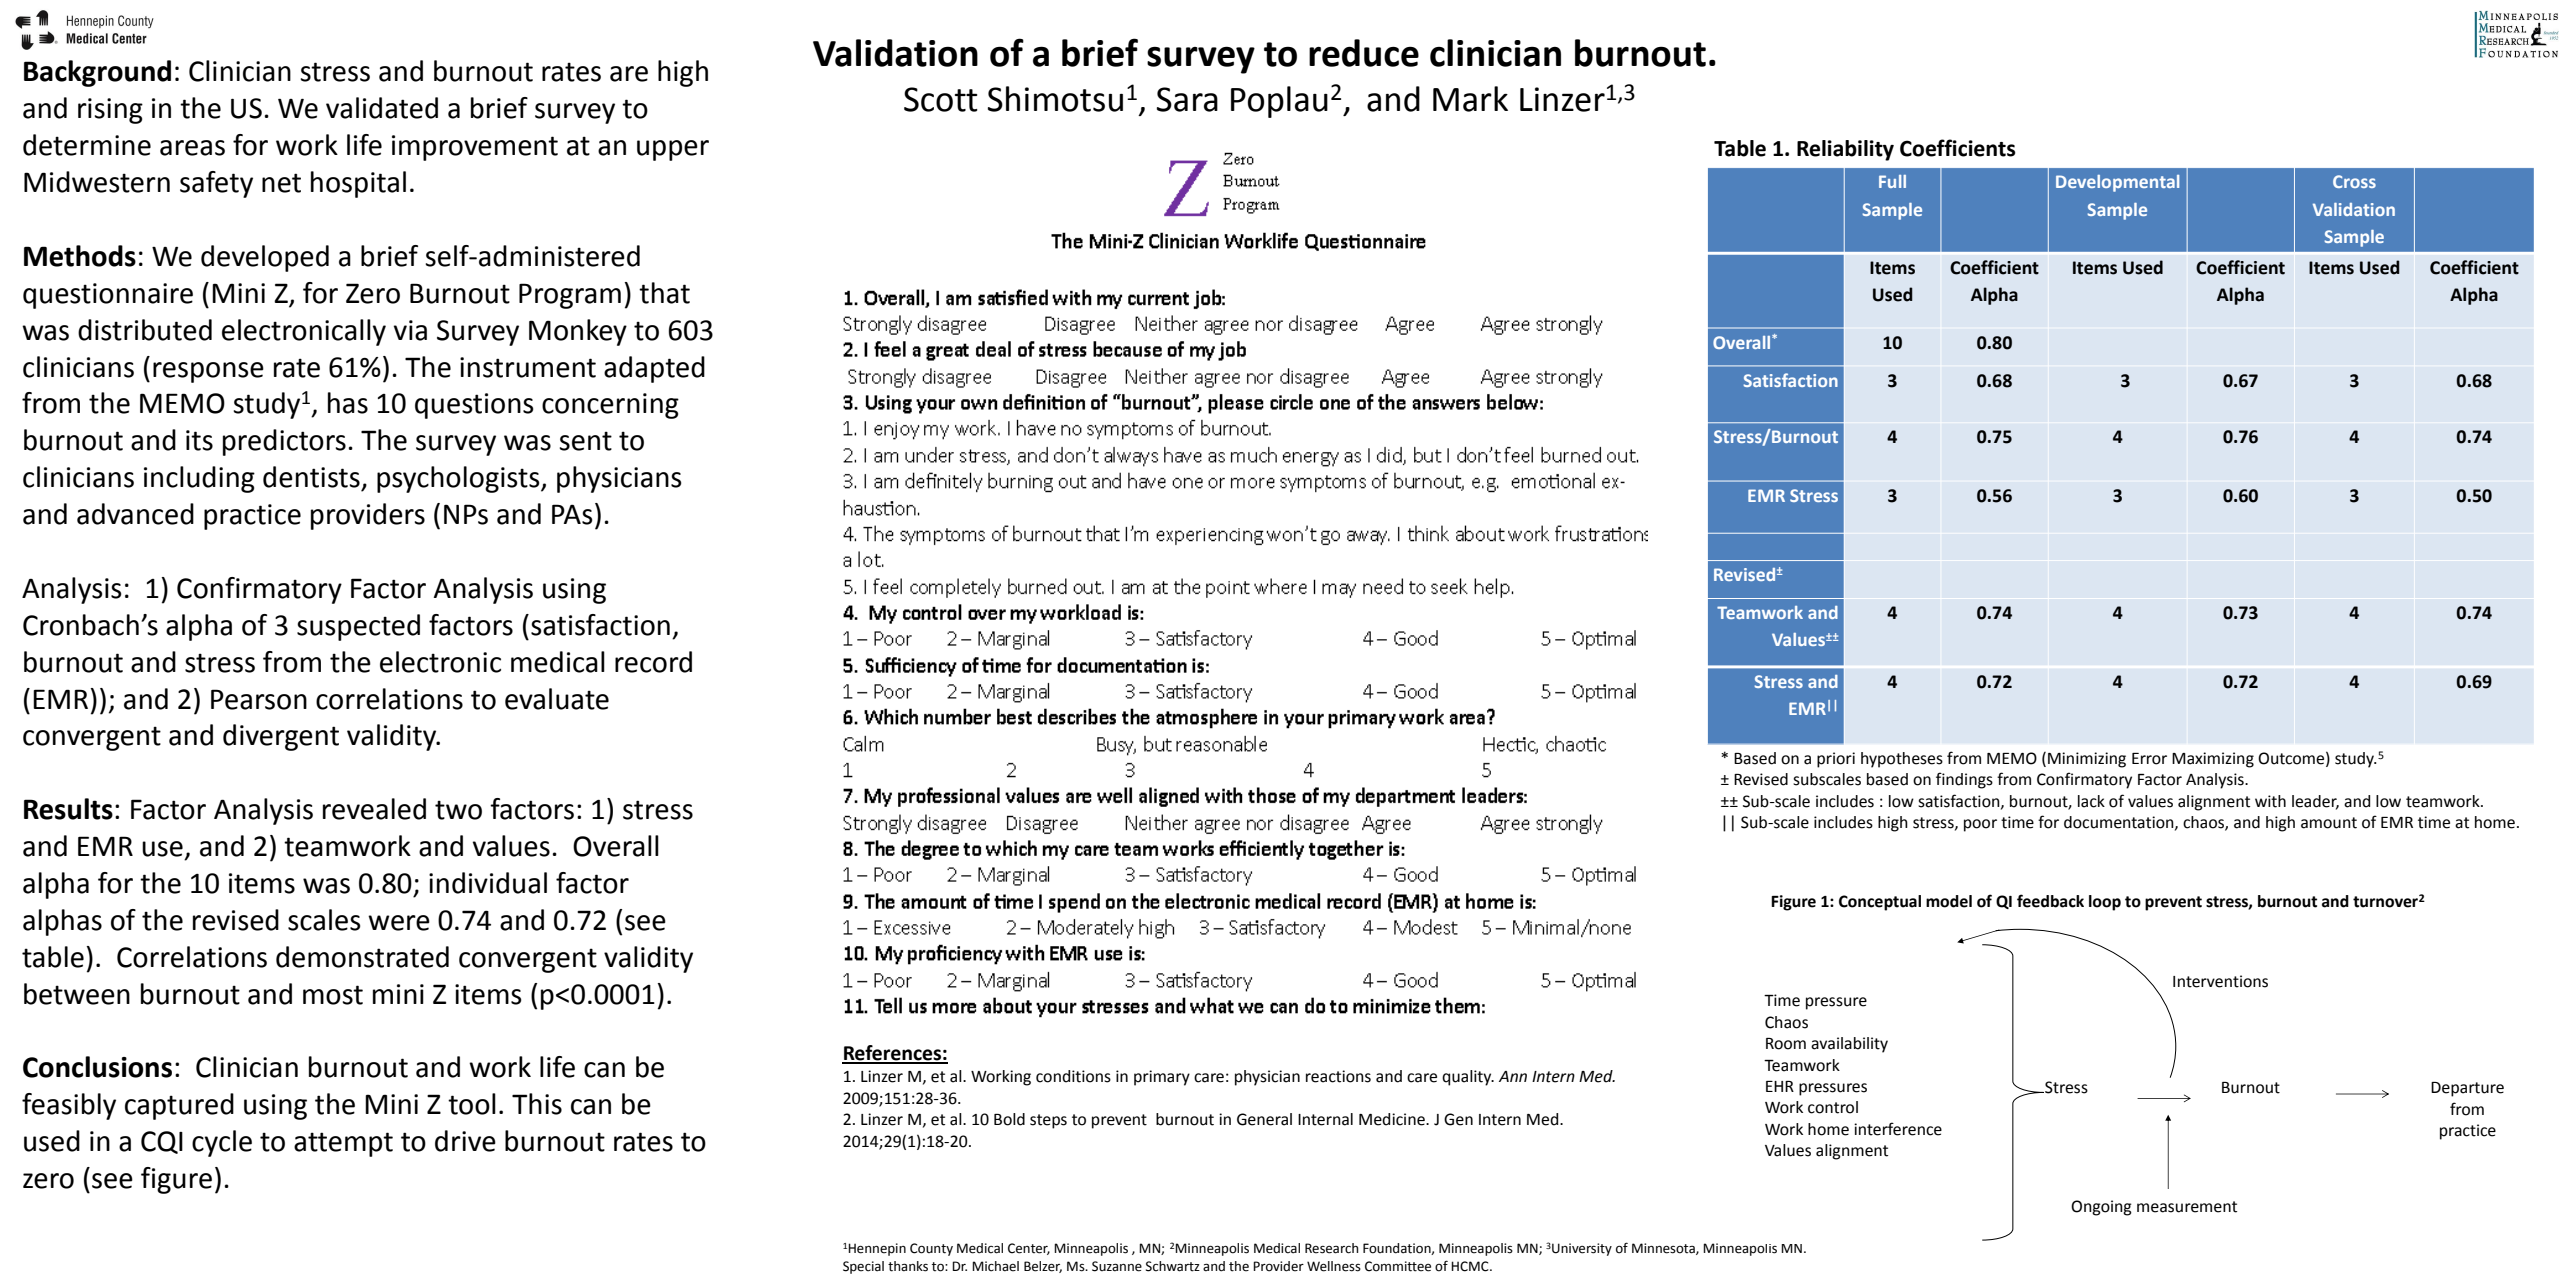  Describe the element at coordinates (2117, 183) in the screenshot. I see `Developmental` at that location.
